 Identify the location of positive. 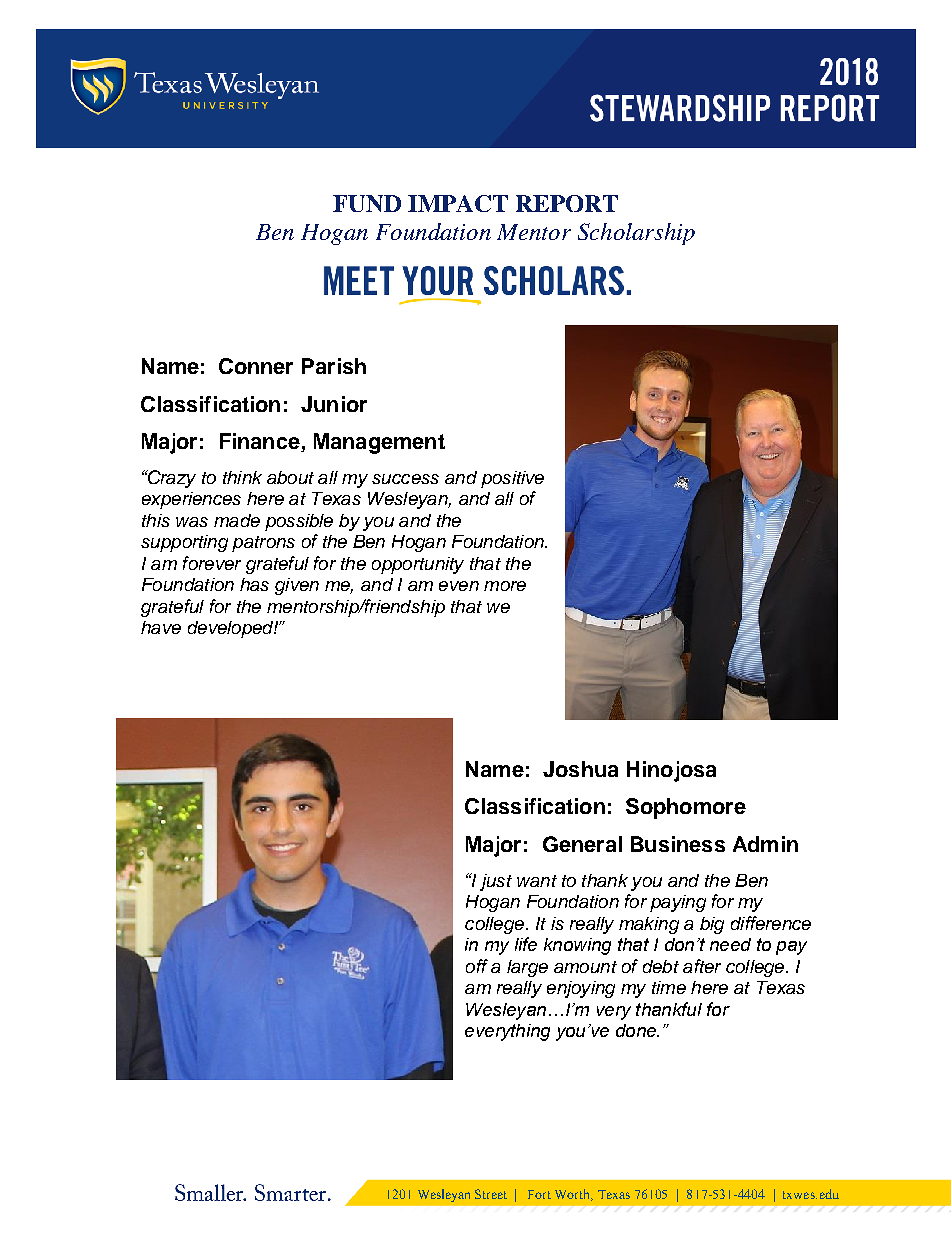
(512, 479).
